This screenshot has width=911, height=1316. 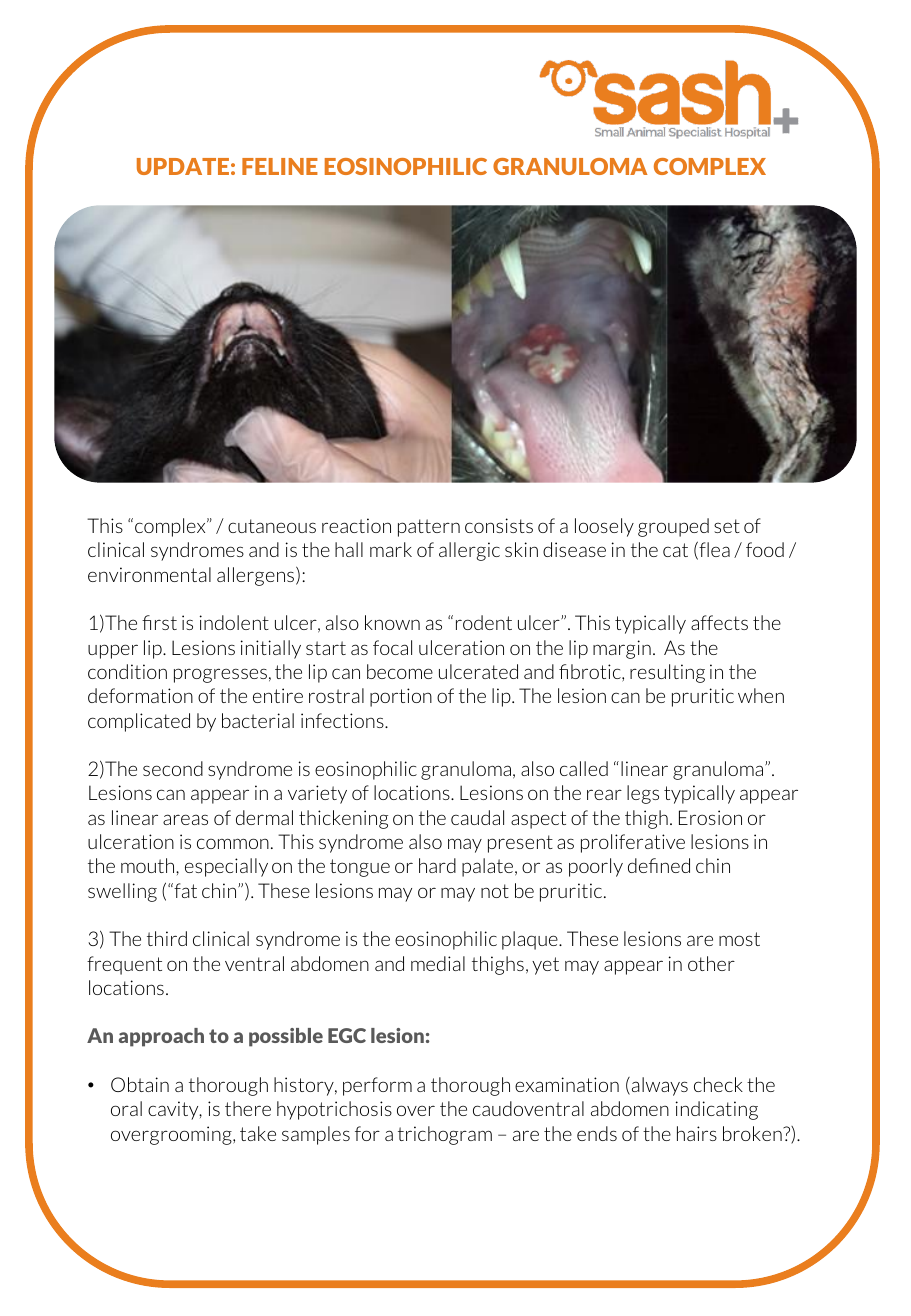 I want to click on set, so click(x=727, y=526).
